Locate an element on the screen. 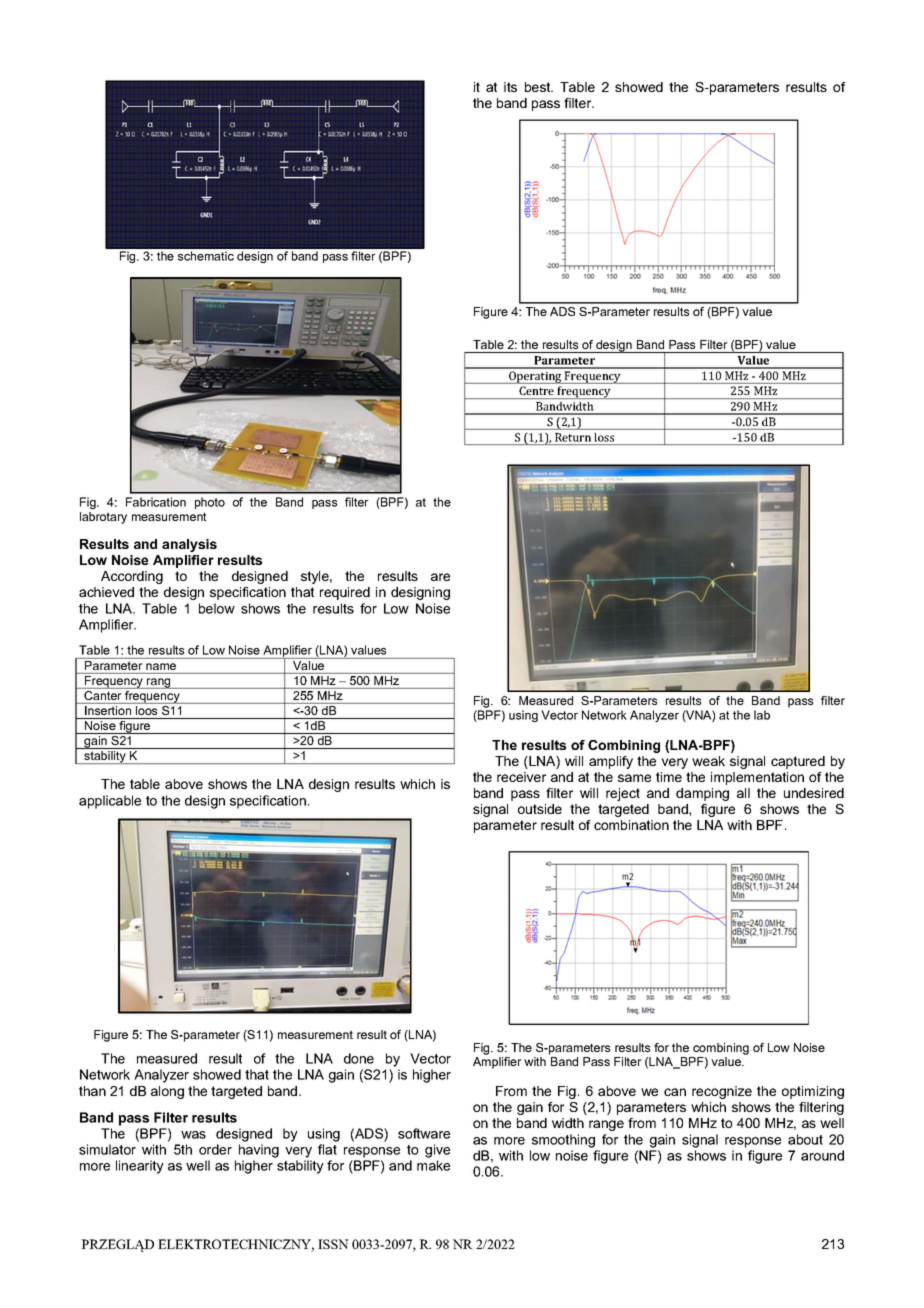 This screenshot has height=1308, width=924. best is located at coordinates (539, 87).
